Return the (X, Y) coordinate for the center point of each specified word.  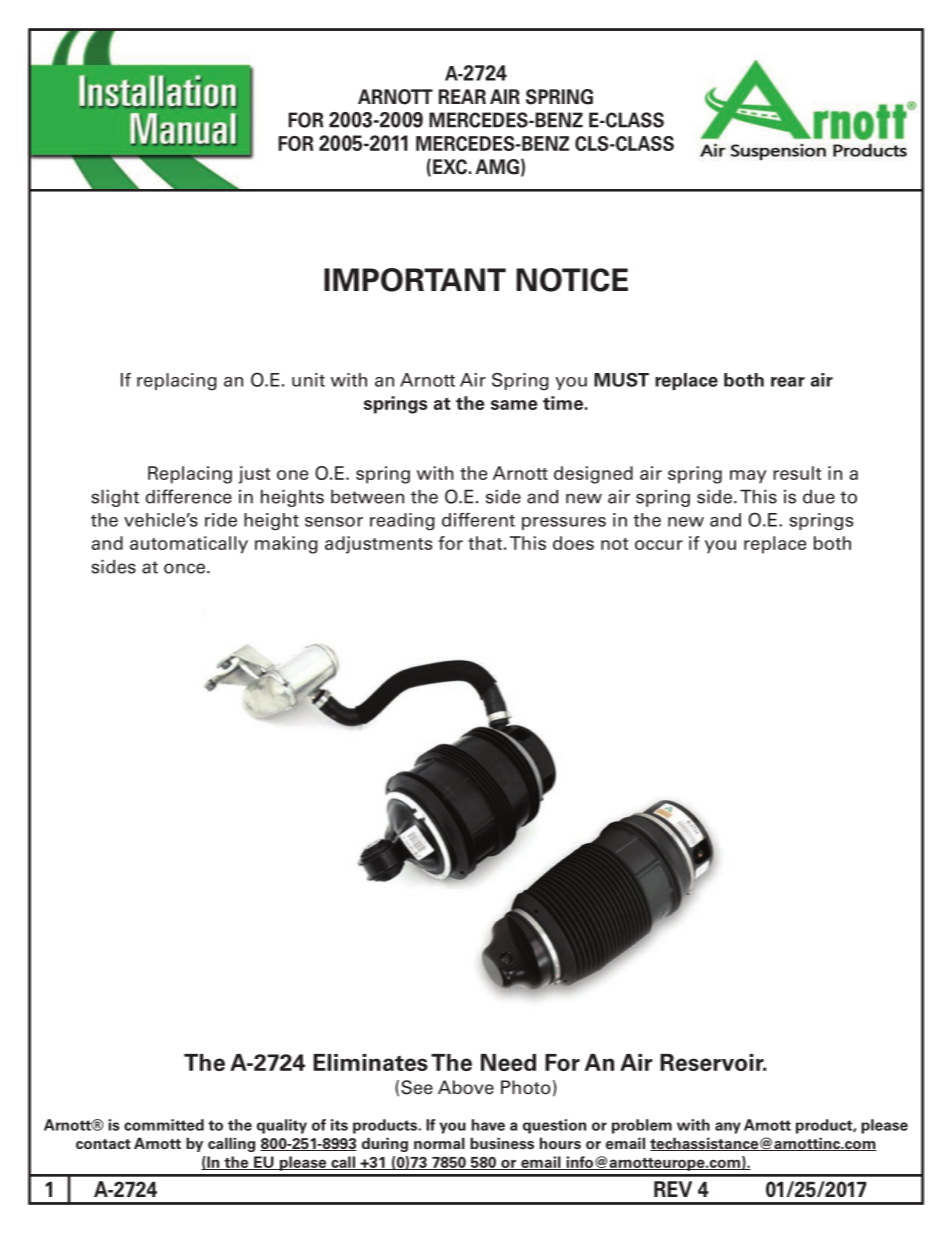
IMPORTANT (415, 280)
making (286, 545)
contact (103, 1144)
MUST (621, 380)
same (514, 405)
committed (164, 1125)
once (186, 568)
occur (659, 545)
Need (508, 1062)
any (728, 1128)
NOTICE (572, 280)
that (485, 543)
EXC (450, 167)
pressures (564, 523)
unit (308, 380)
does (573, 543)
